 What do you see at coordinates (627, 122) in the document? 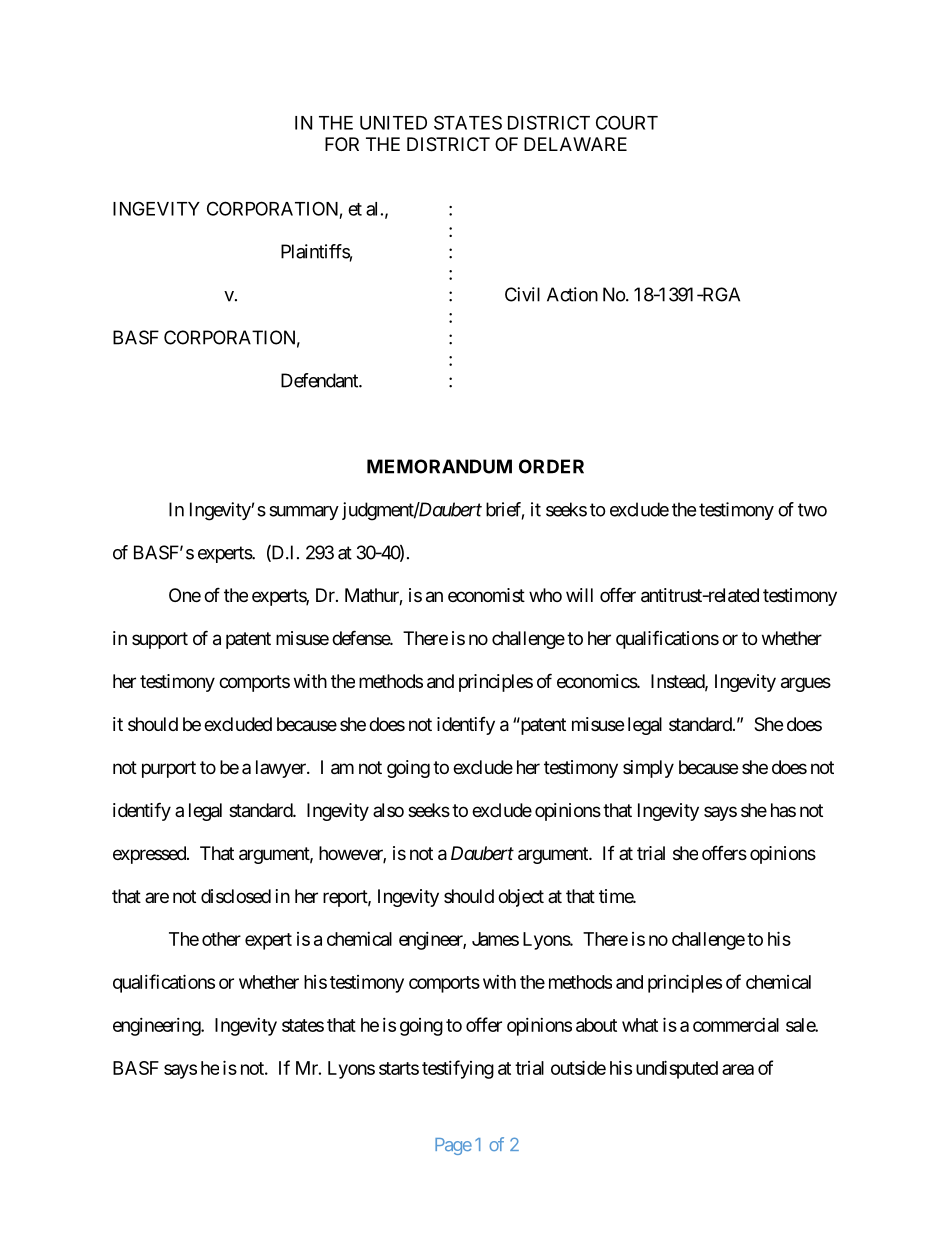
I see `COURT` at bounding box center [627, 122].
